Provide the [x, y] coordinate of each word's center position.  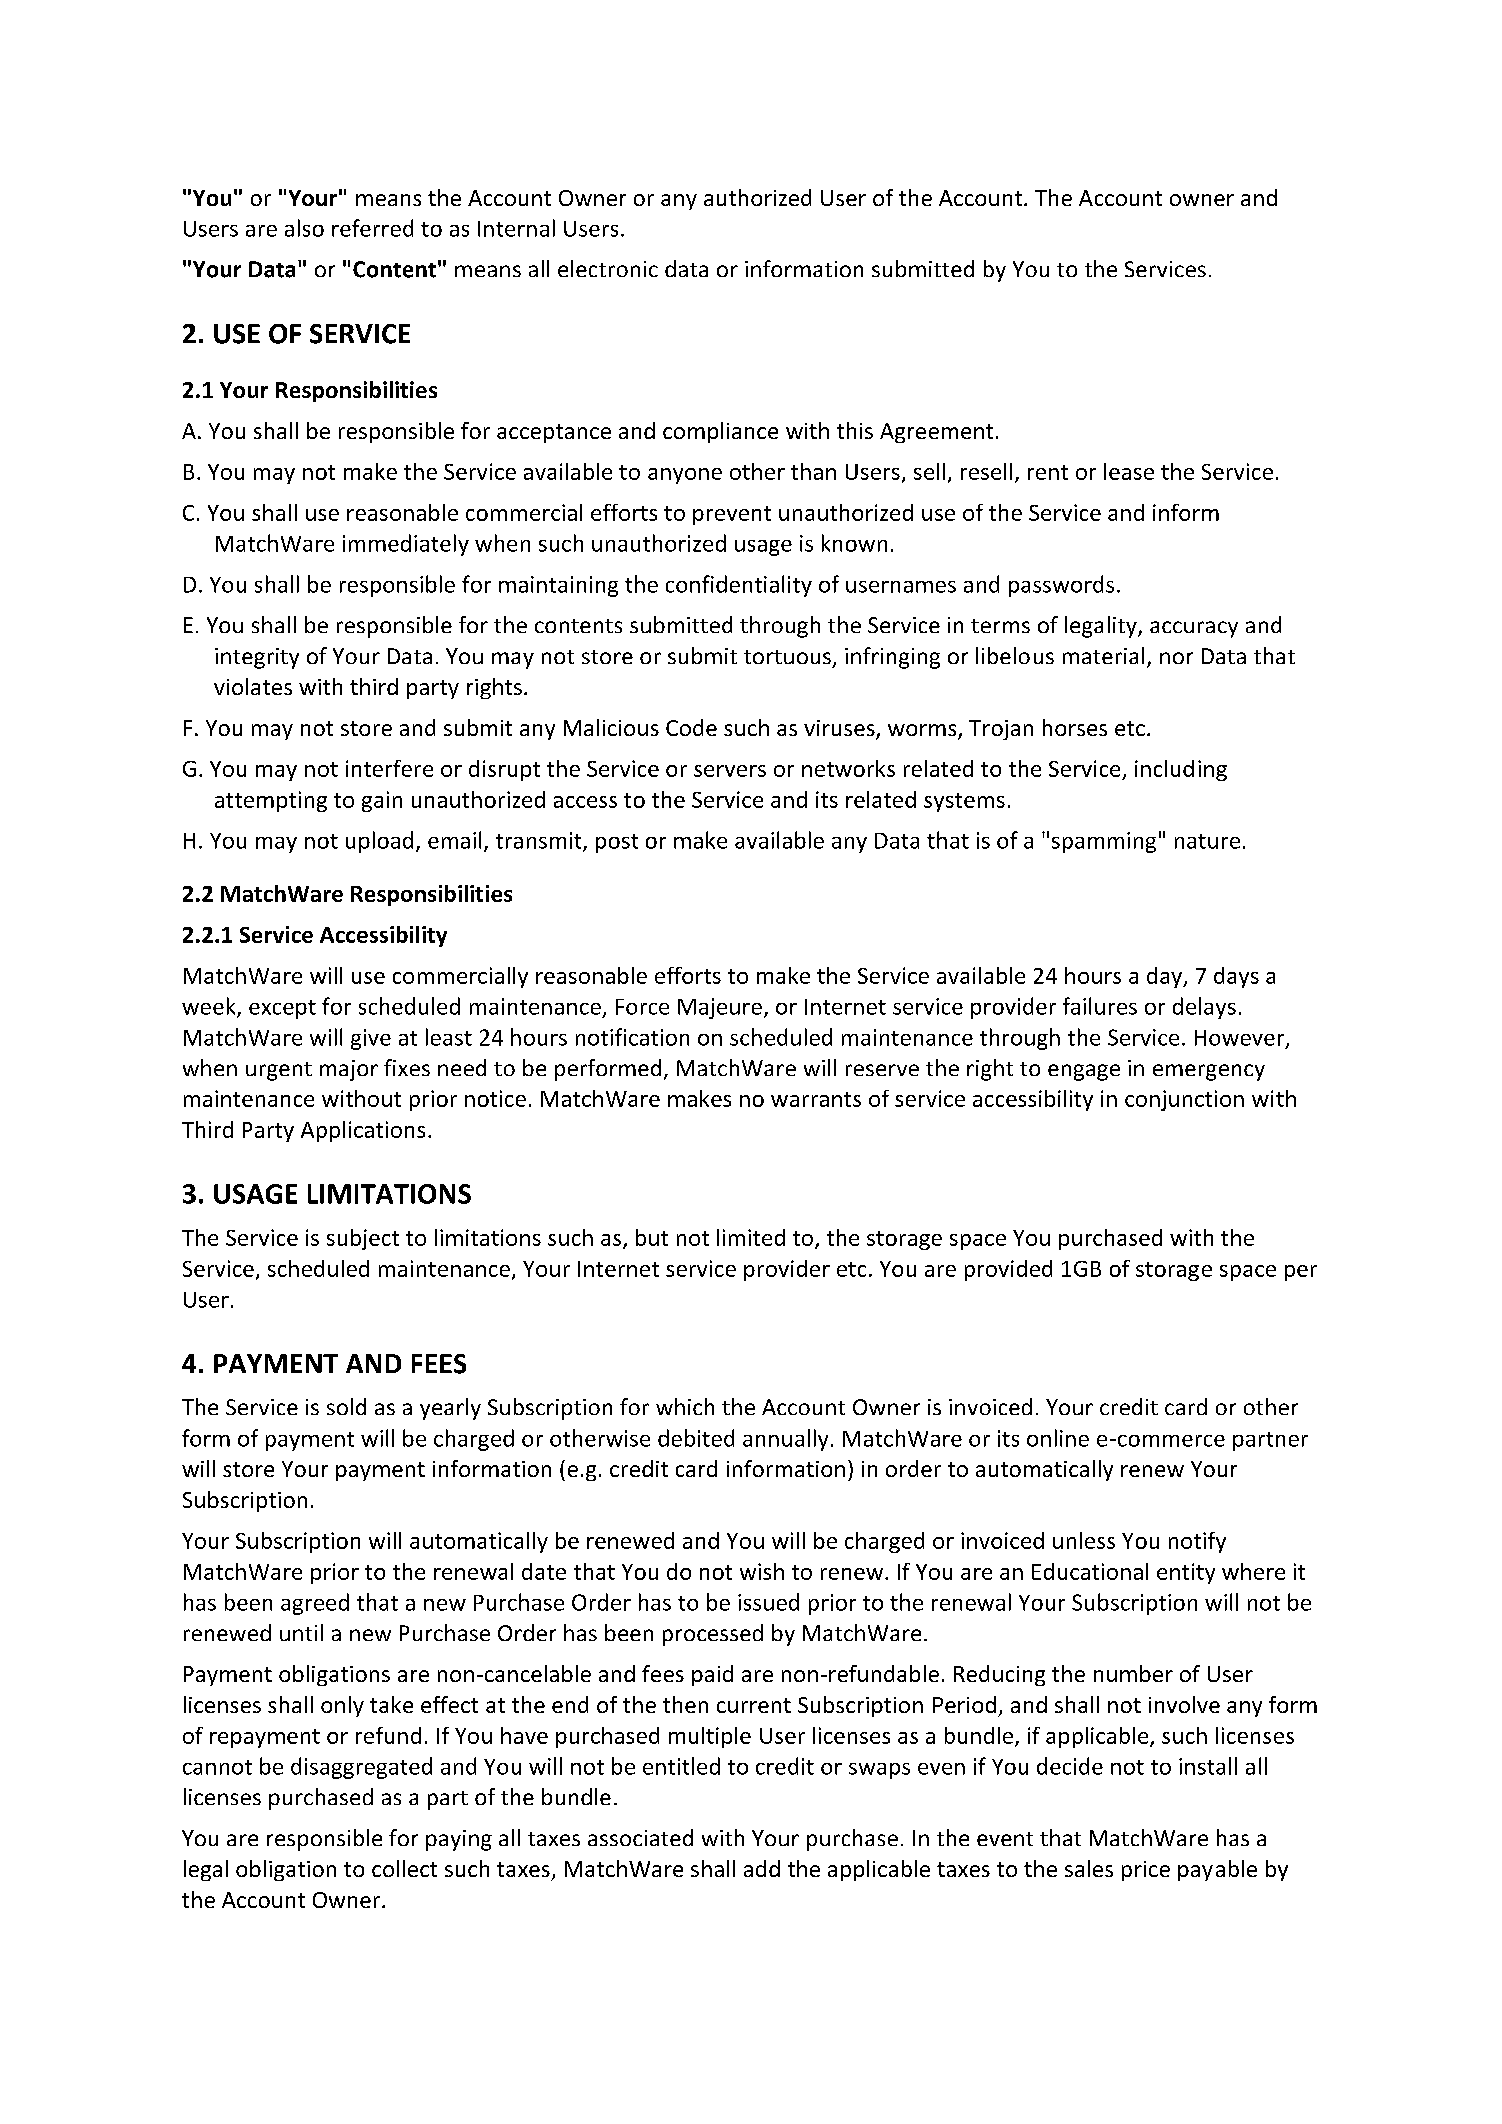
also [304, 228]
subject [363, 1239]
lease [1129, 471]
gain [382, 801]
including [1181, 770]
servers [730, 771]
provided [1008, 1270]
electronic [608, 268]
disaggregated [361, 1768]
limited [751, 1237]
